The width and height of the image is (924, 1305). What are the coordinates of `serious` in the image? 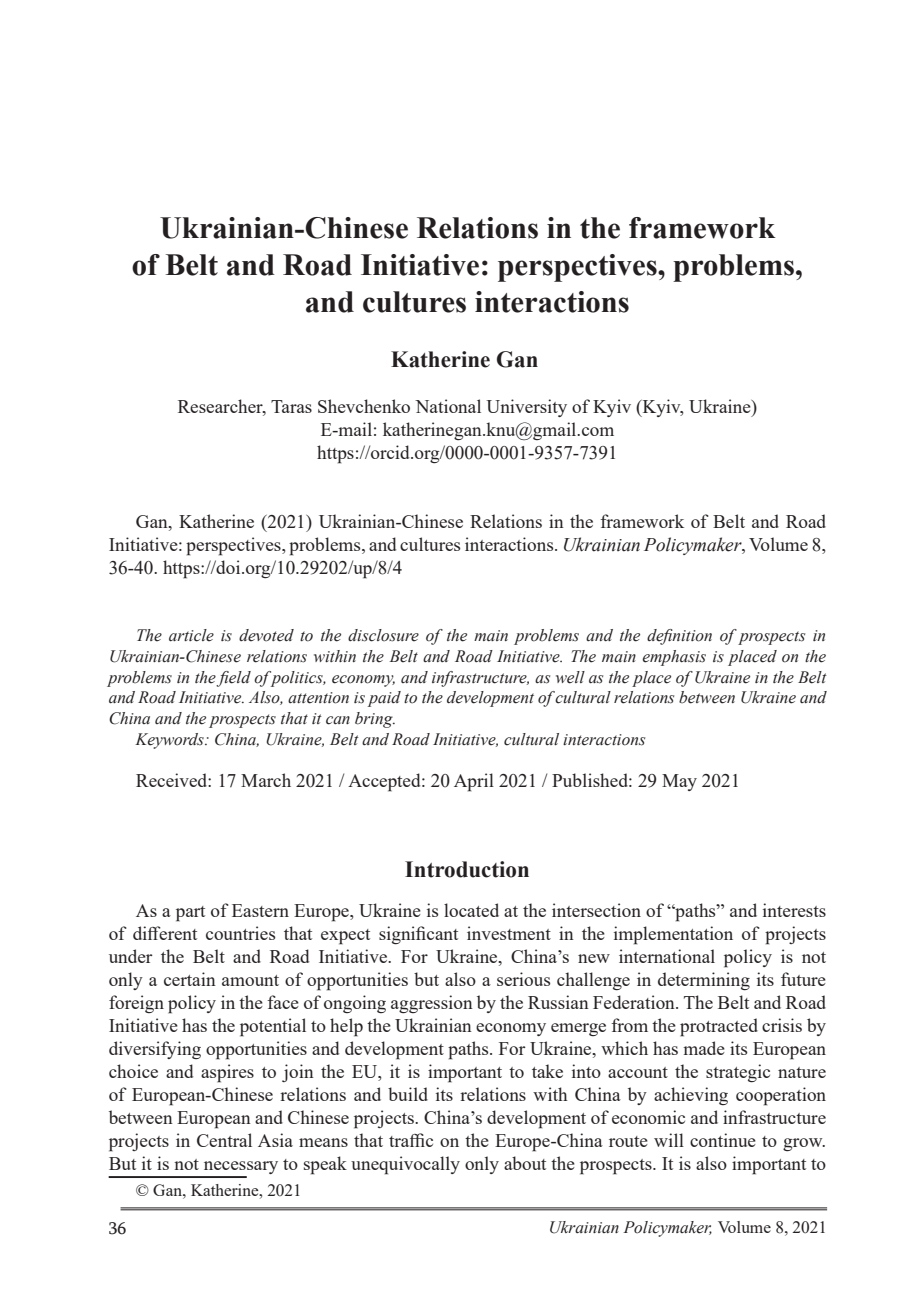 It's located at (523, 979).
